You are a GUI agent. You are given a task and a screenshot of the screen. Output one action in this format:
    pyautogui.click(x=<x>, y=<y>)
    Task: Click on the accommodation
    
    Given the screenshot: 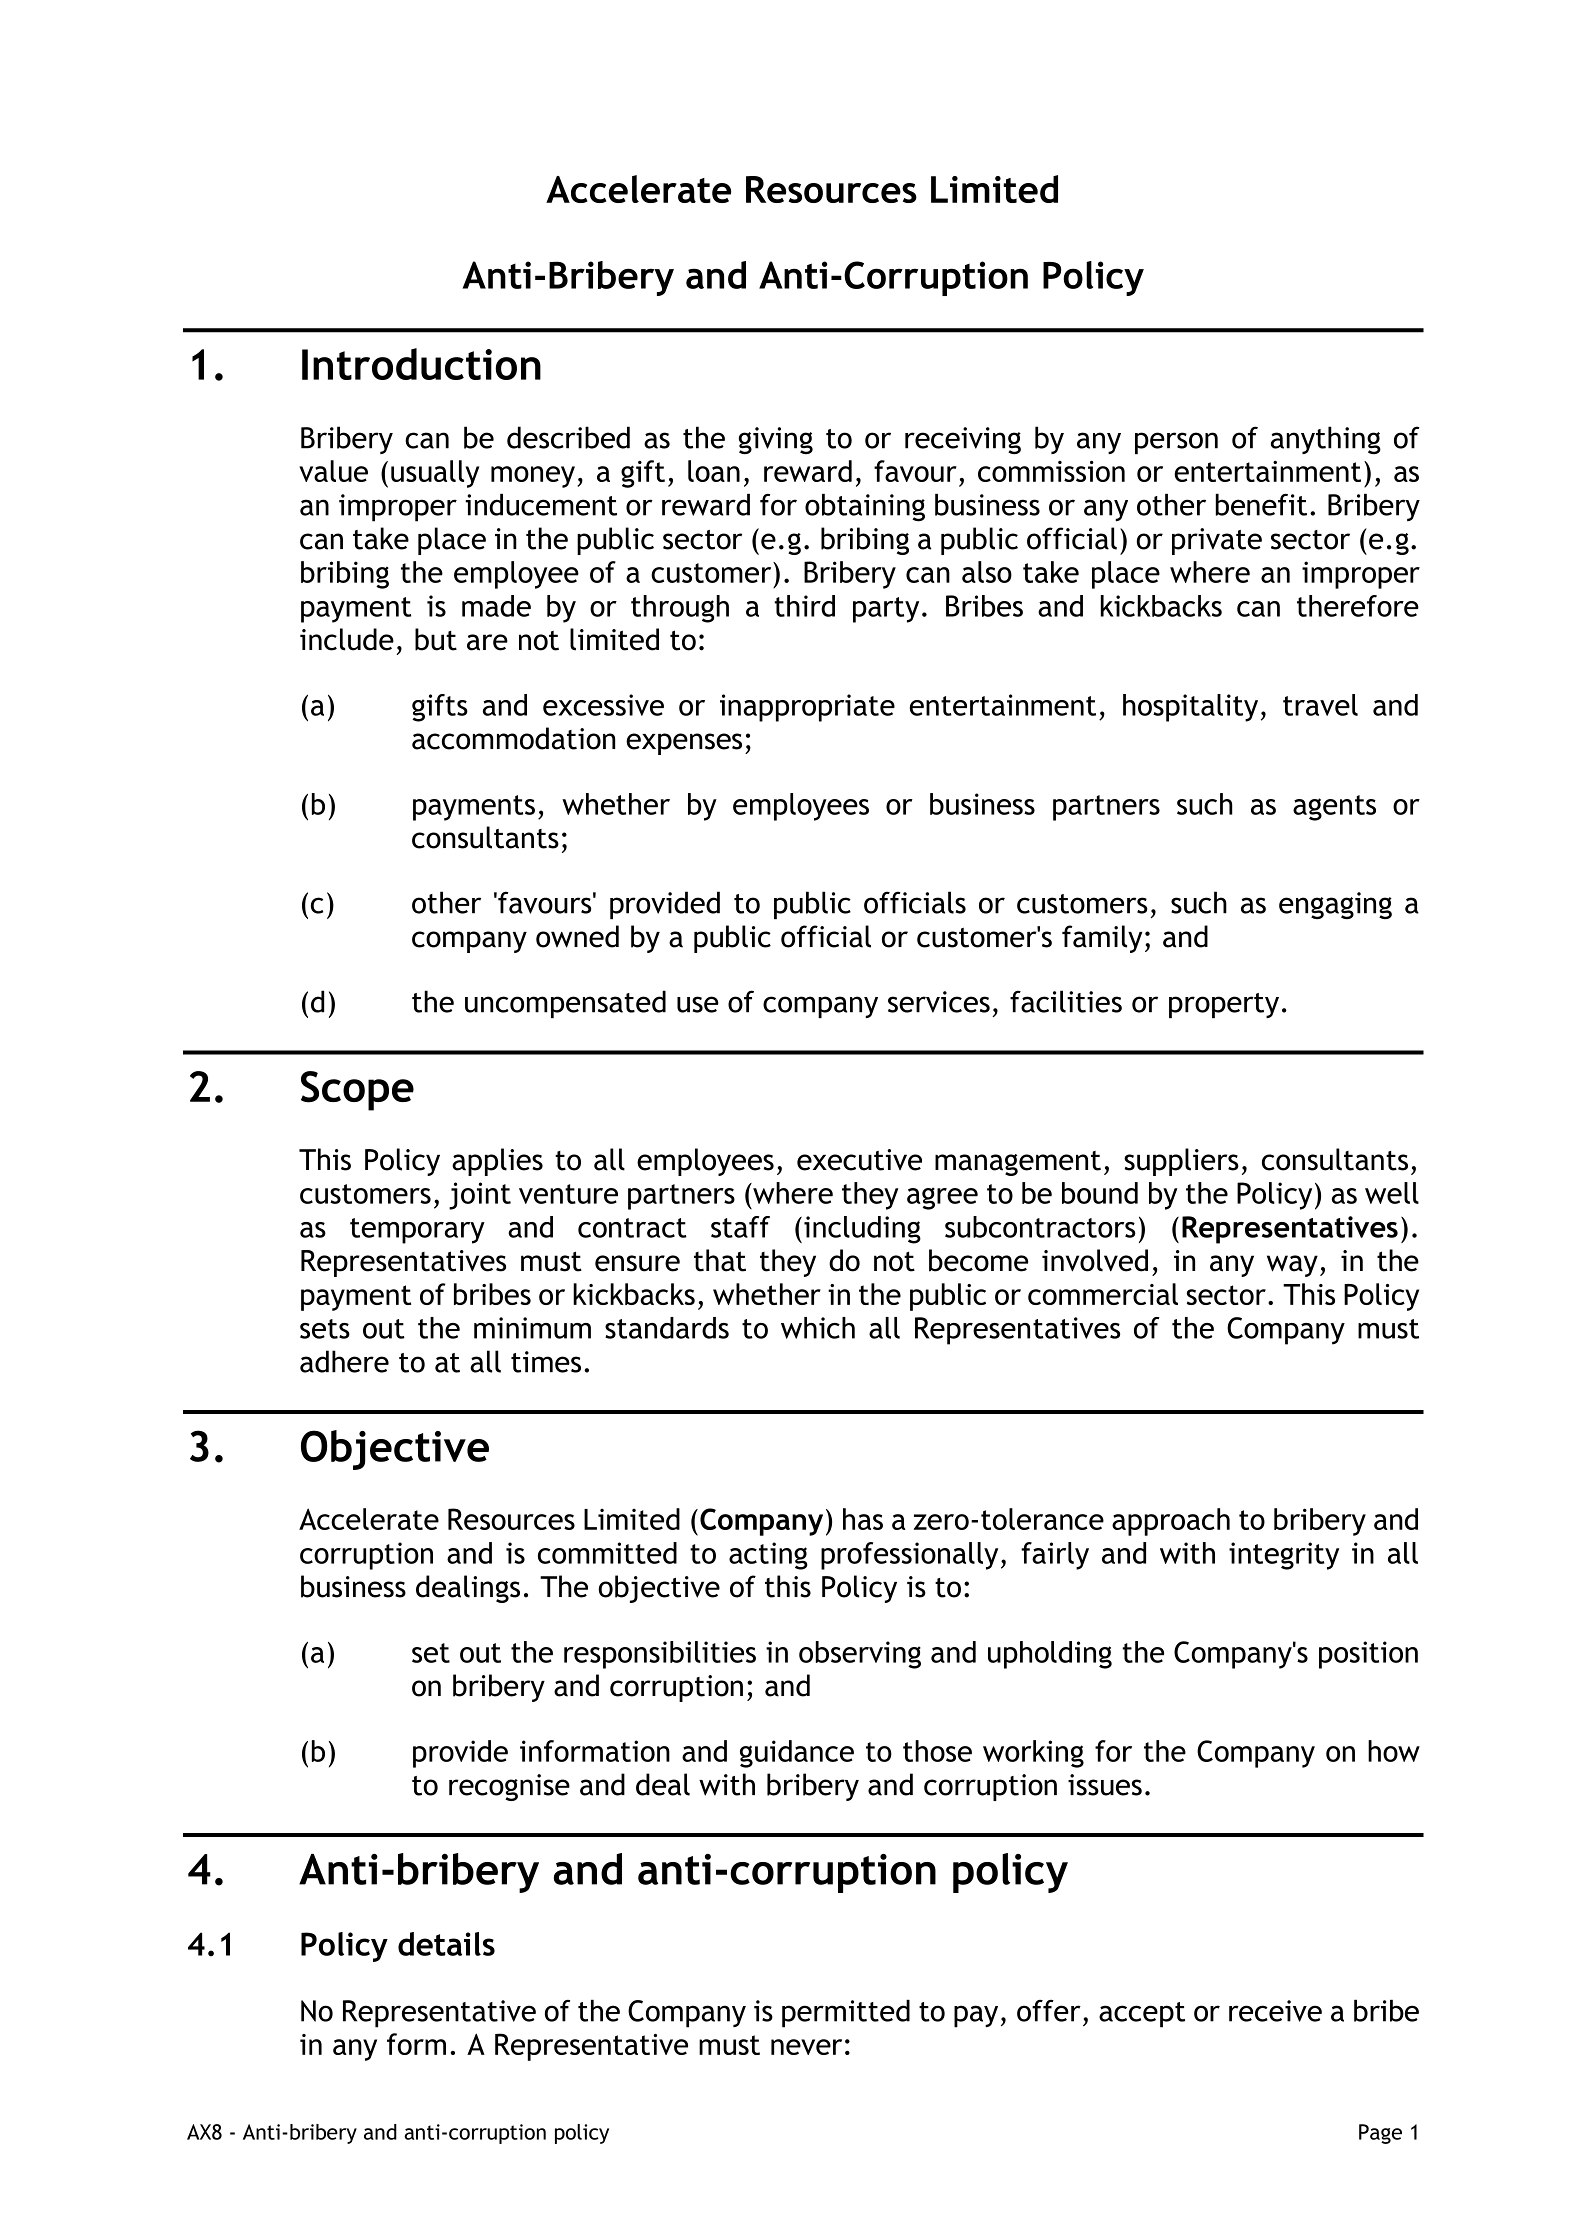 What is the action you would take?
    pyautogui.click(x=513, y=738)
